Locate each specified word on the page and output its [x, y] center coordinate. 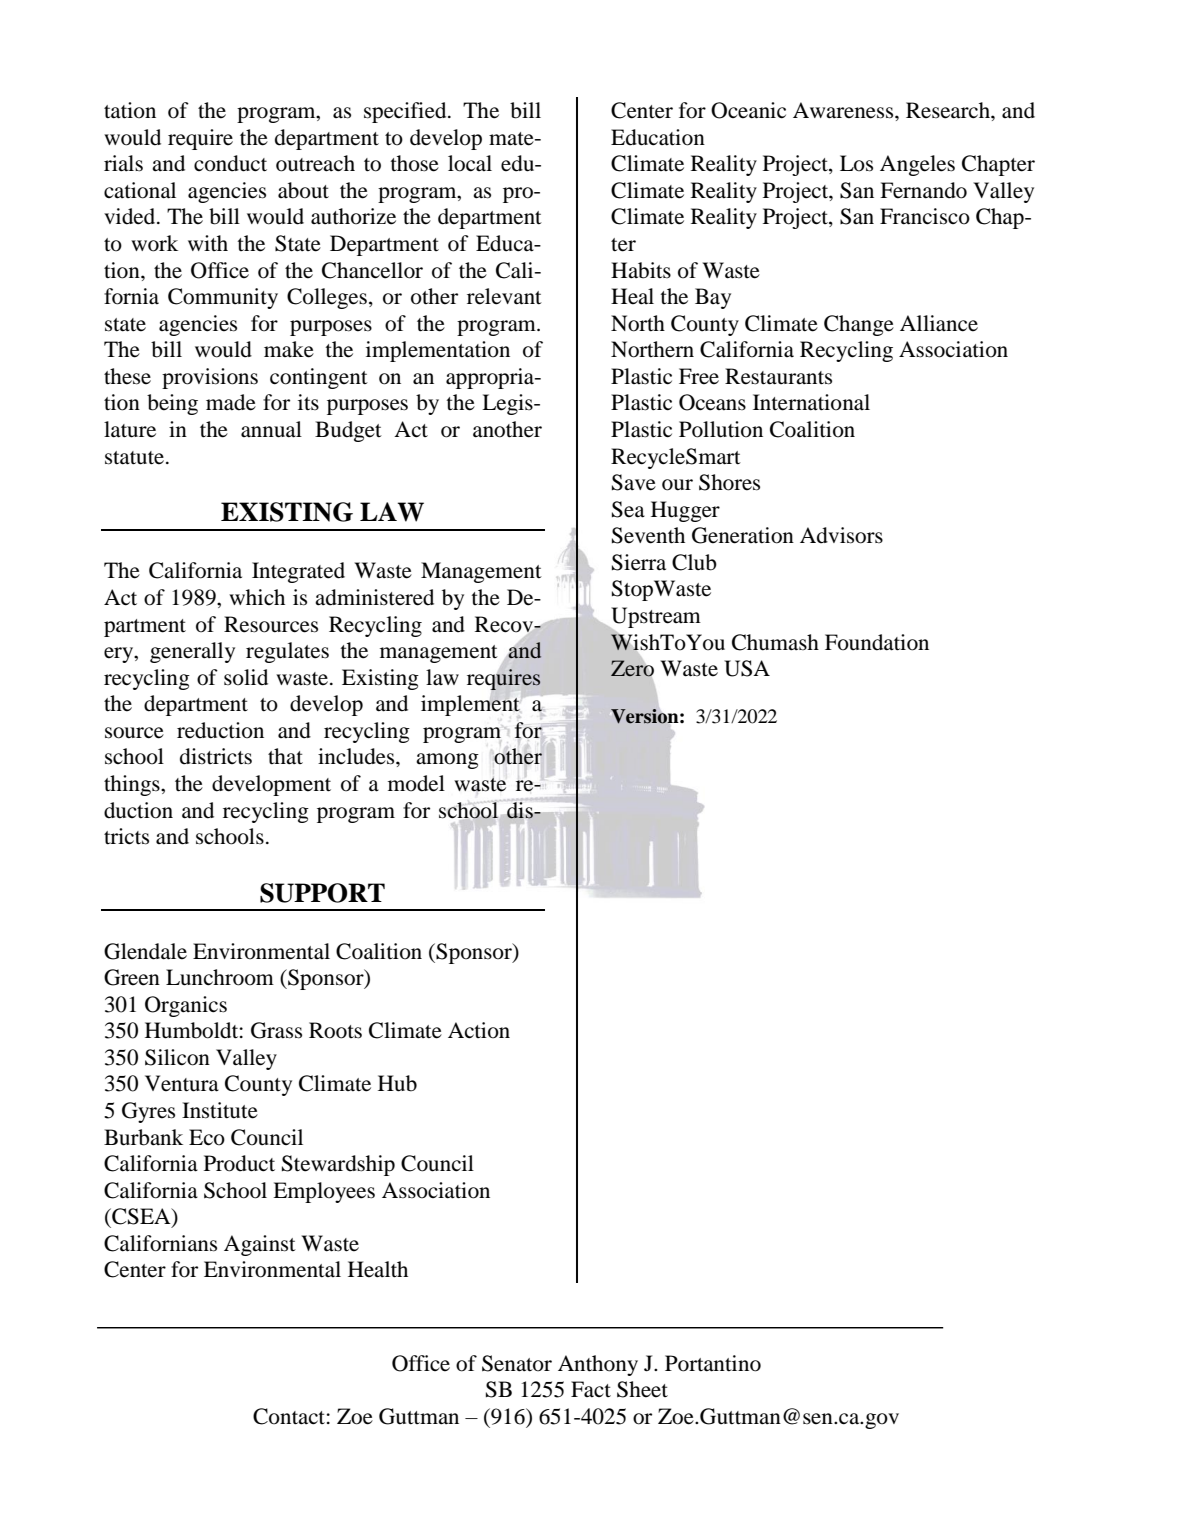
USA [747, 668]
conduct [230, 163]
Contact [289, 1416]
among [447, 761]
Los [856, 163]
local [470, 163]
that [285, 756]
